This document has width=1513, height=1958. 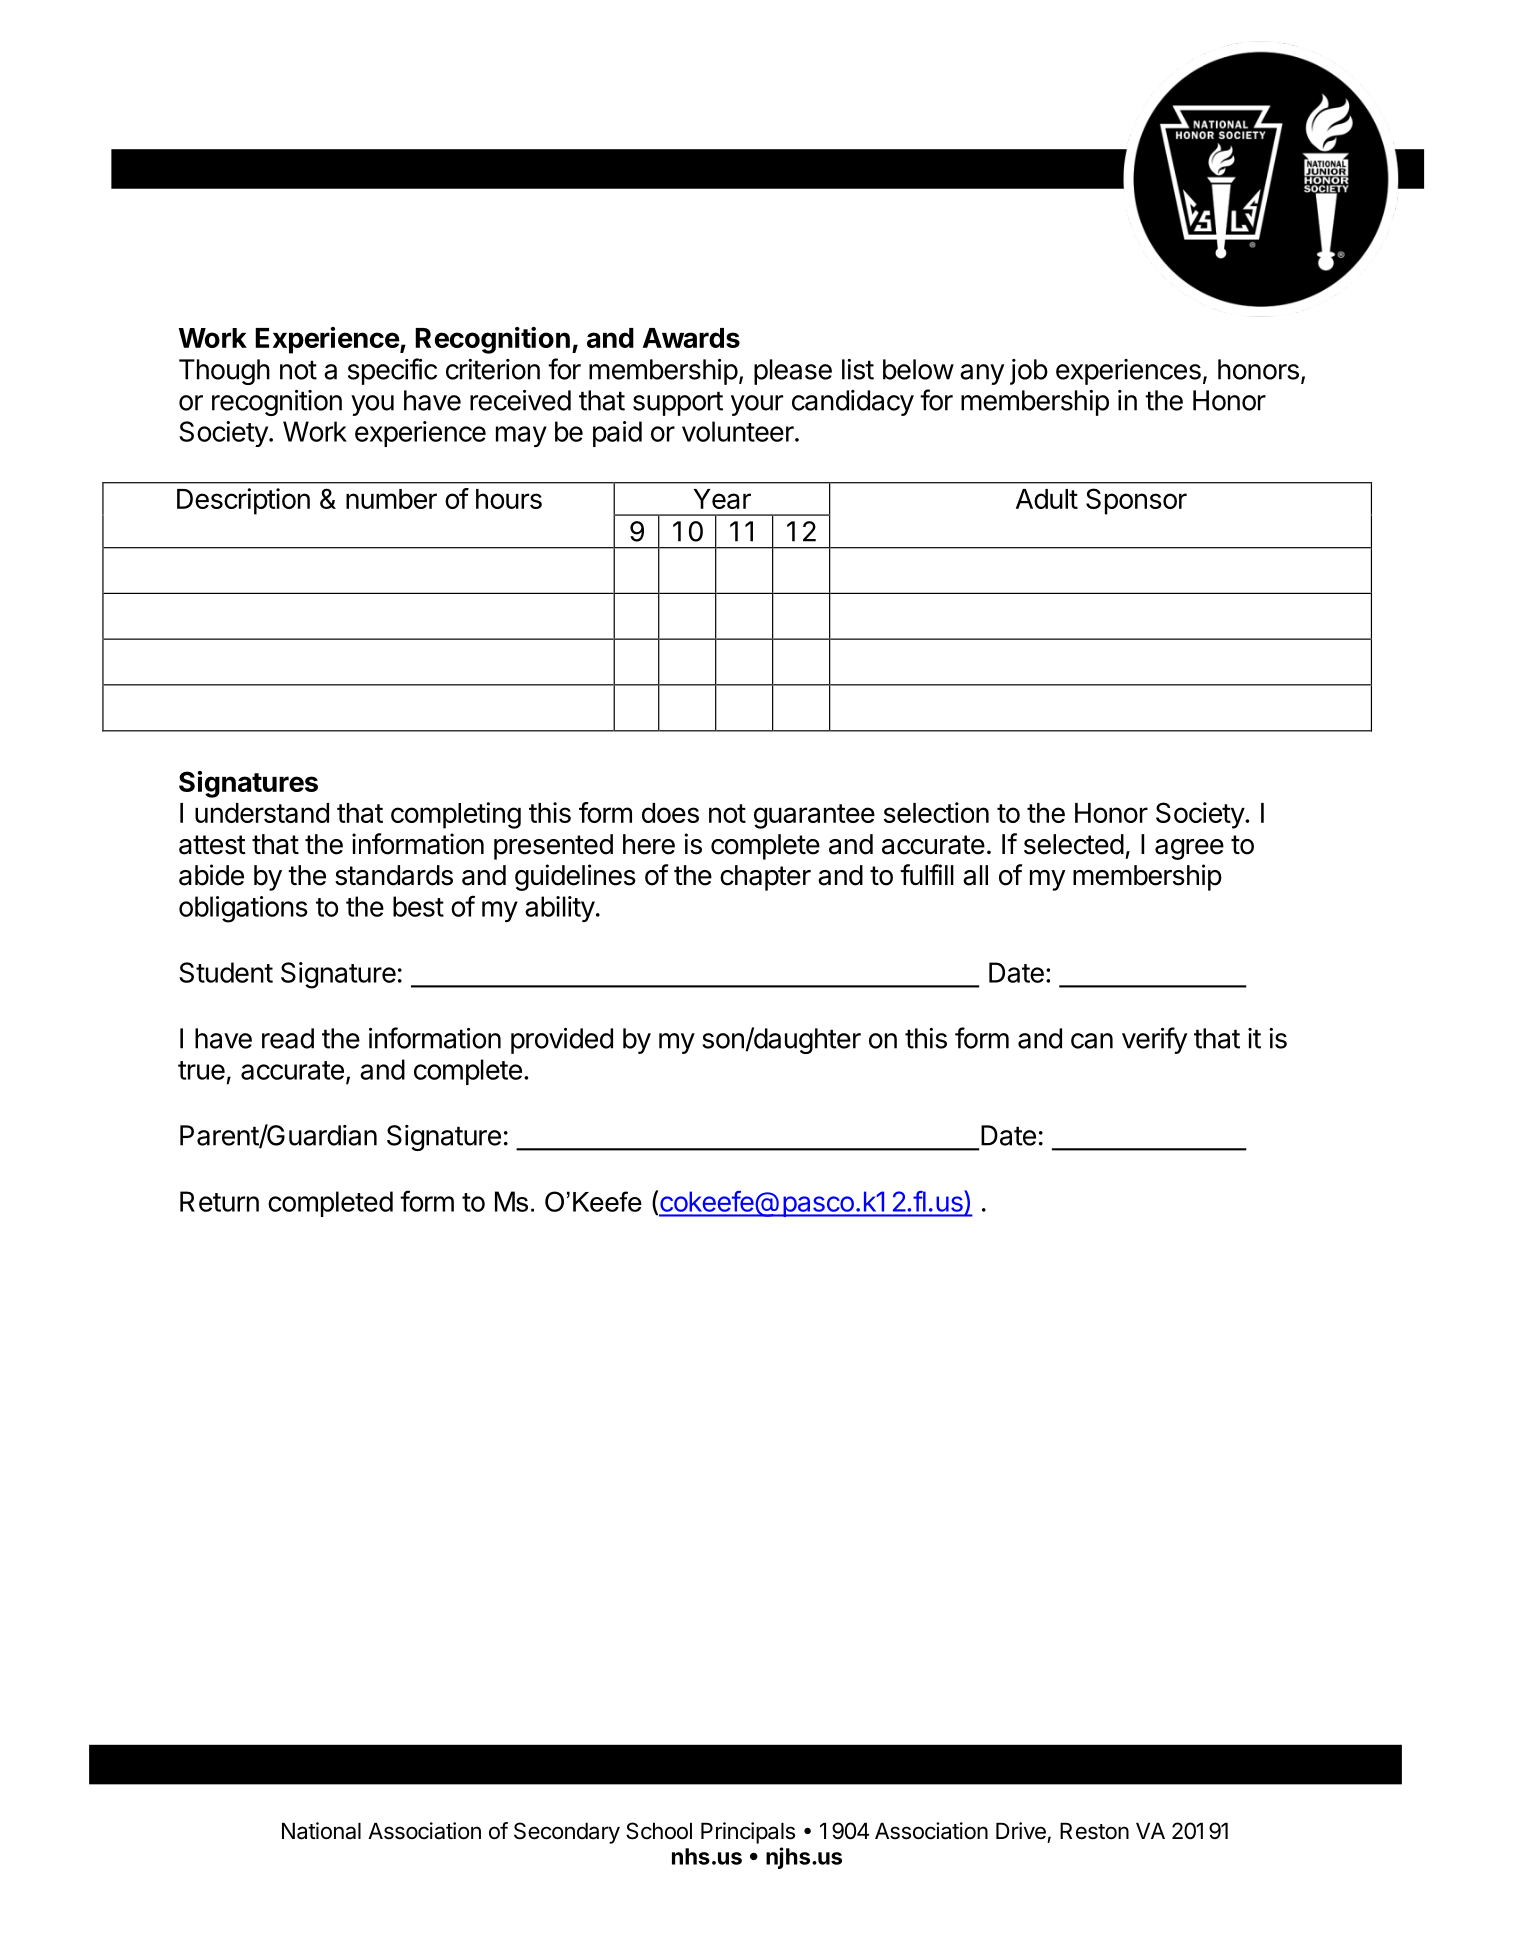 I want to click on Principals, so click(x=748, y=1833).
